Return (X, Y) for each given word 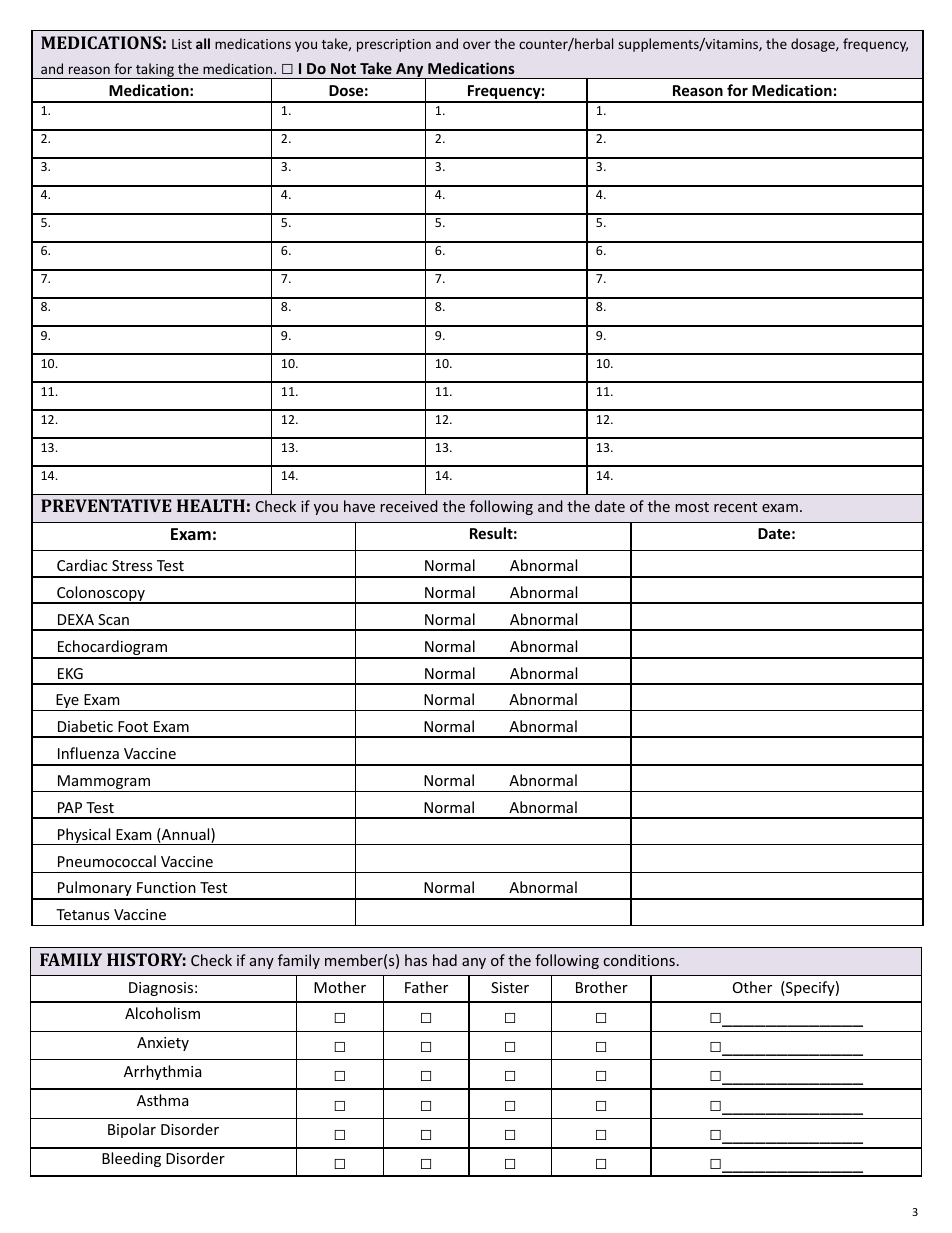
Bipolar (132, 1130)
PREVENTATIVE (106, 505)
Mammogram (104, 783)
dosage (814, 45)
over (477, 45)
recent (735, 507)
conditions (639, 960)
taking (155, 71)
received (409, 506)
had (445, 960)
